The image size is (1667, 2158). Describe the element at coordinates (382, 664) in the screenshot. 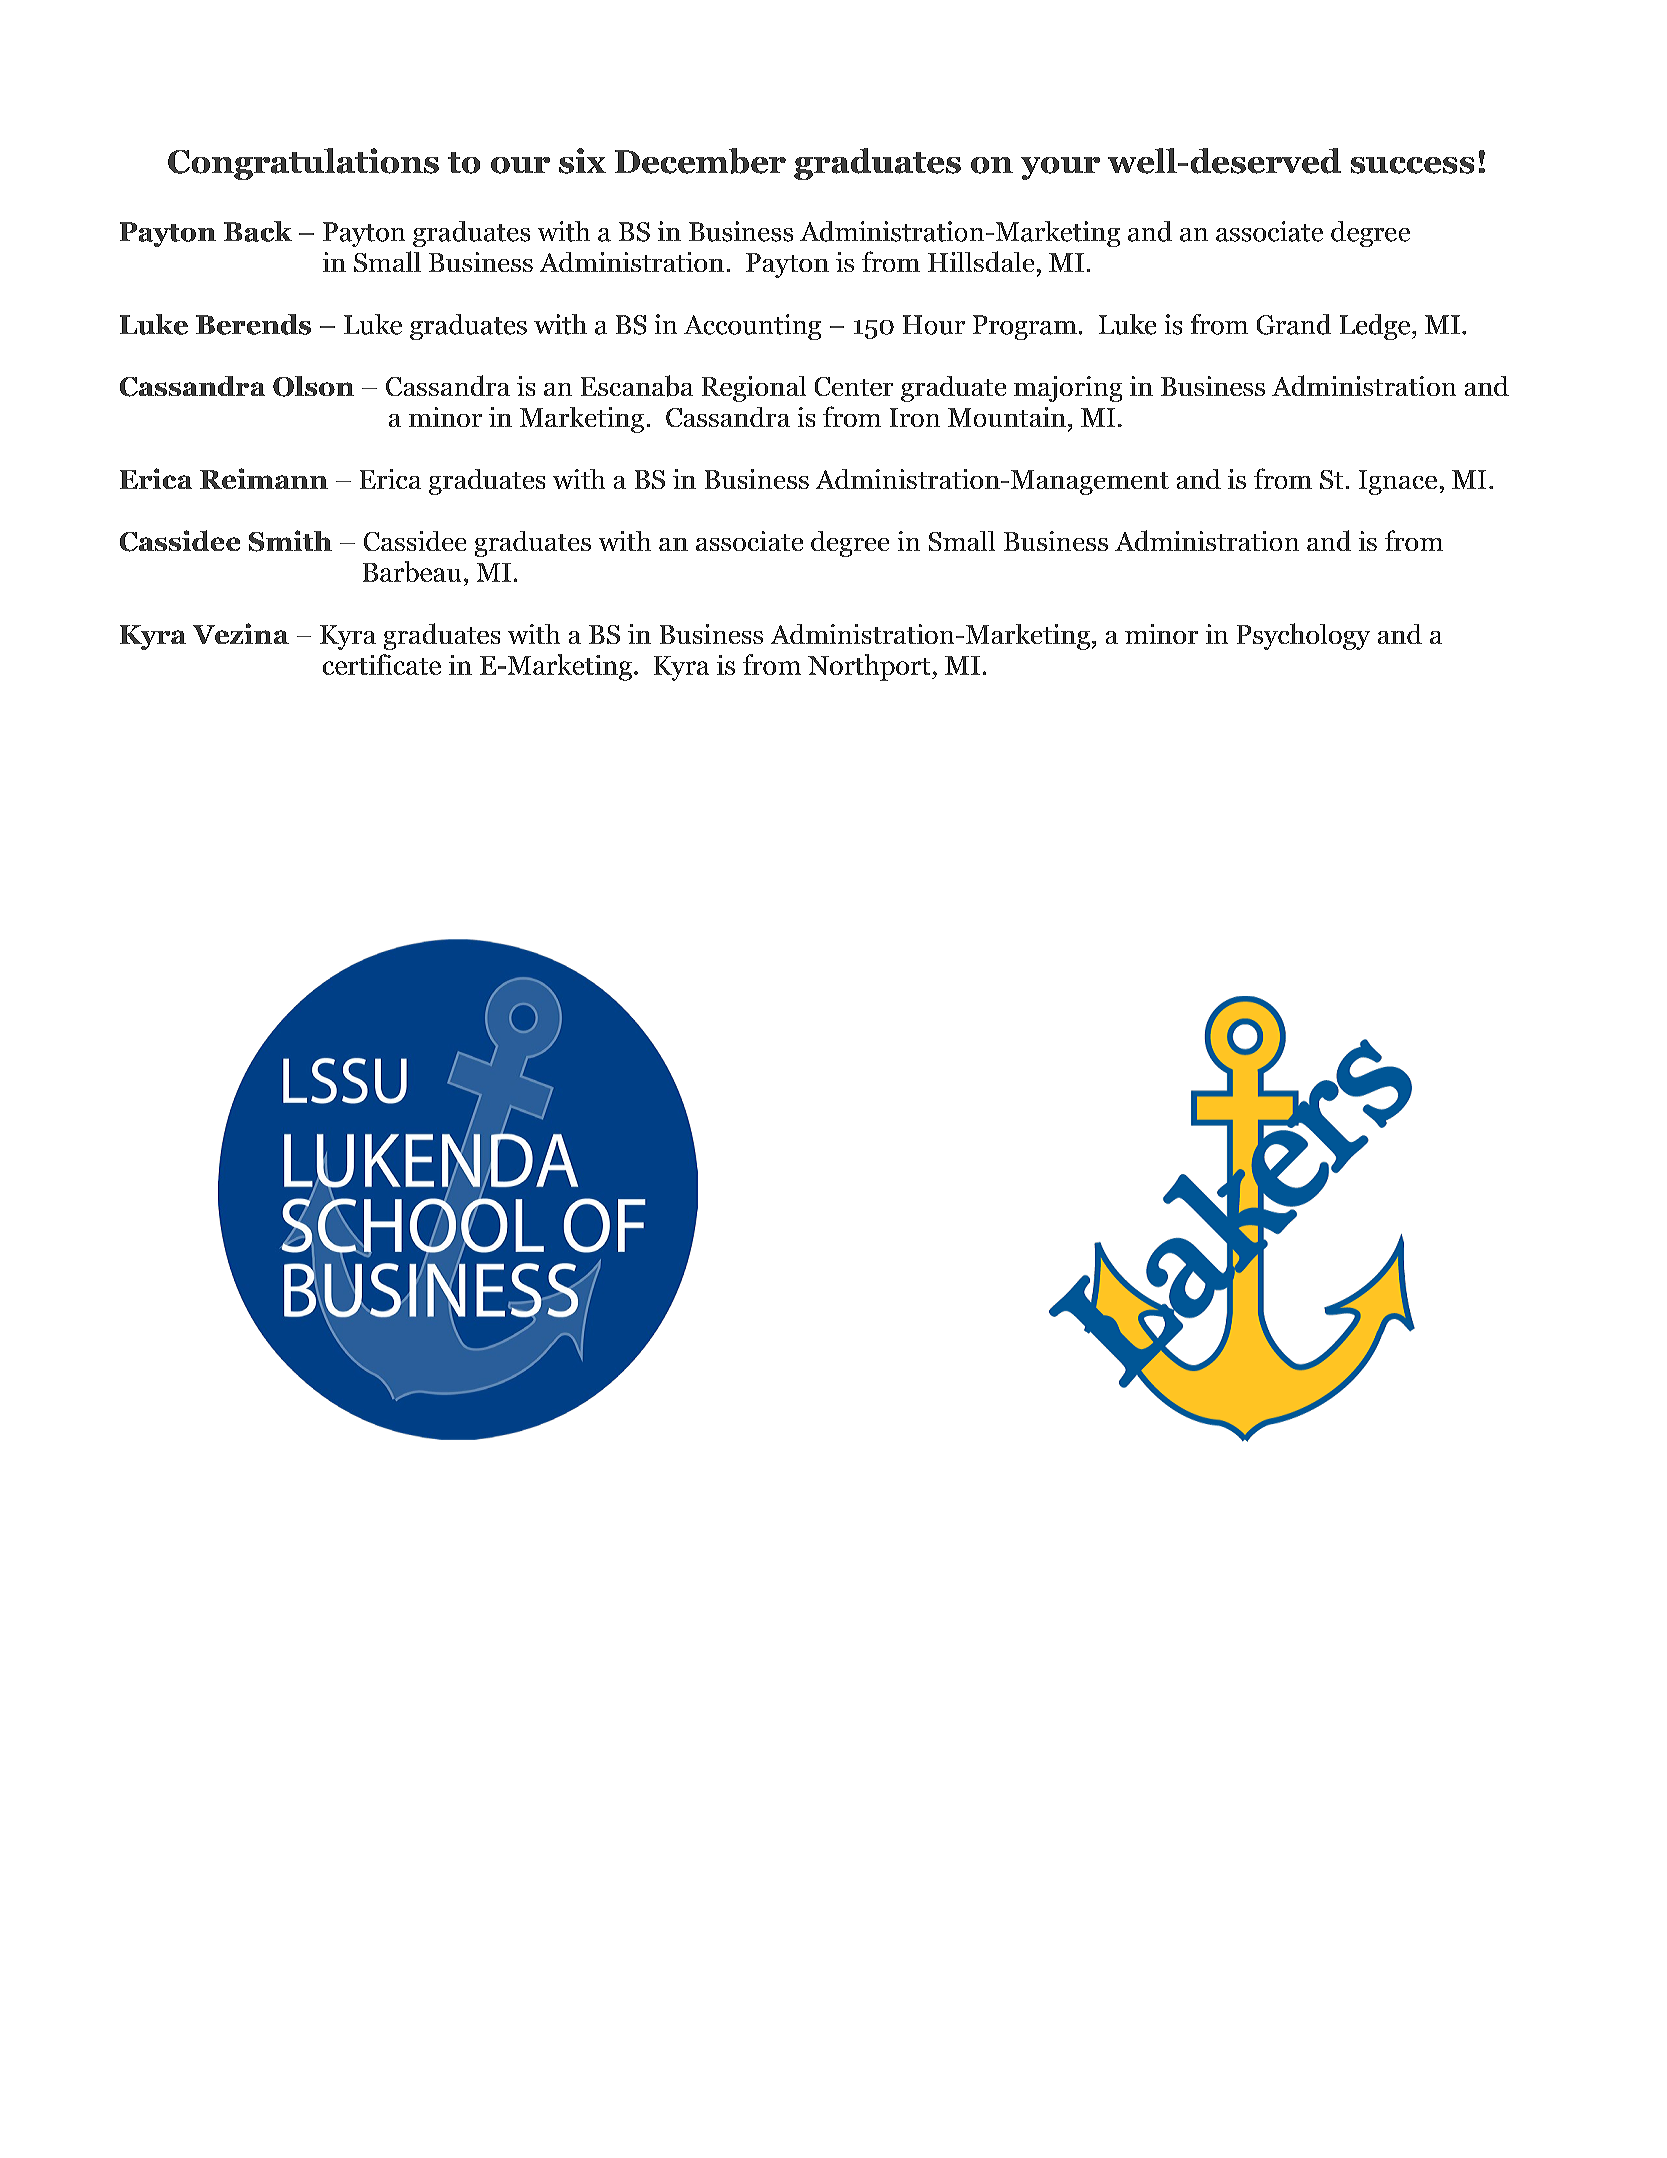

I see `certificate` at that location.
